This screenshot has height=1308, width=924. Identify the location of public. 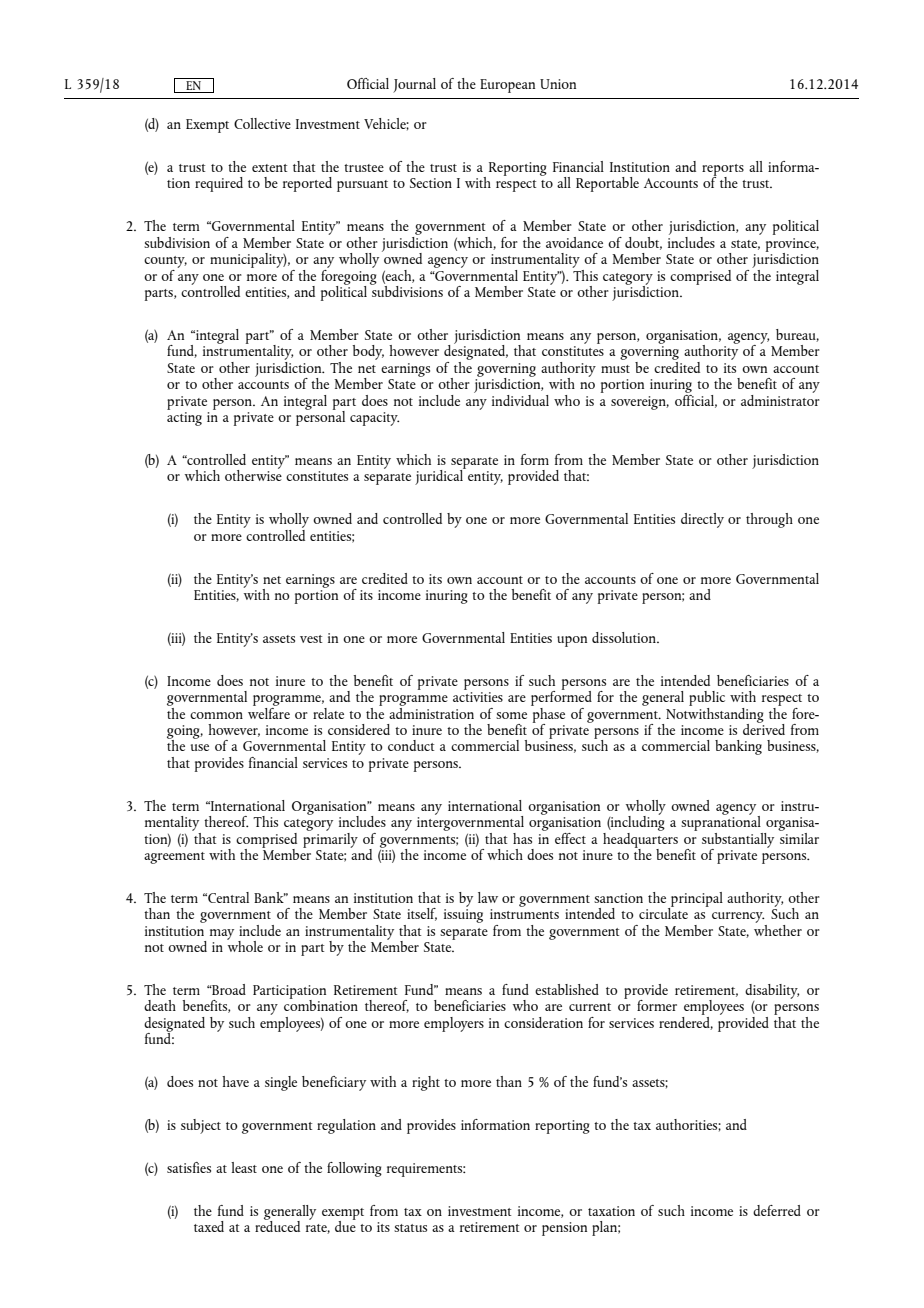
(707, 698).
